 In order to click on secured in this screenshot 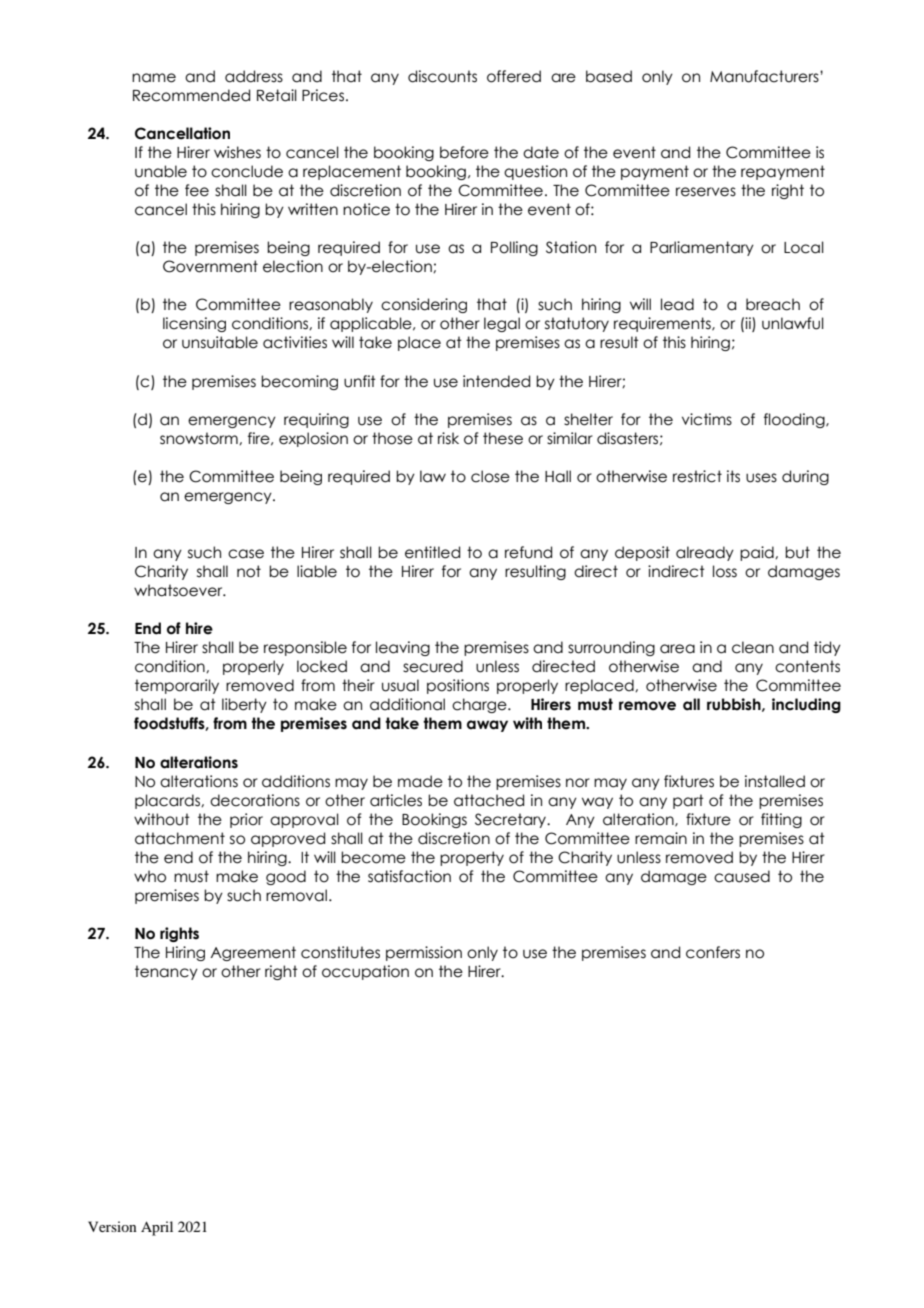, I will do `click(433, 666)`.
